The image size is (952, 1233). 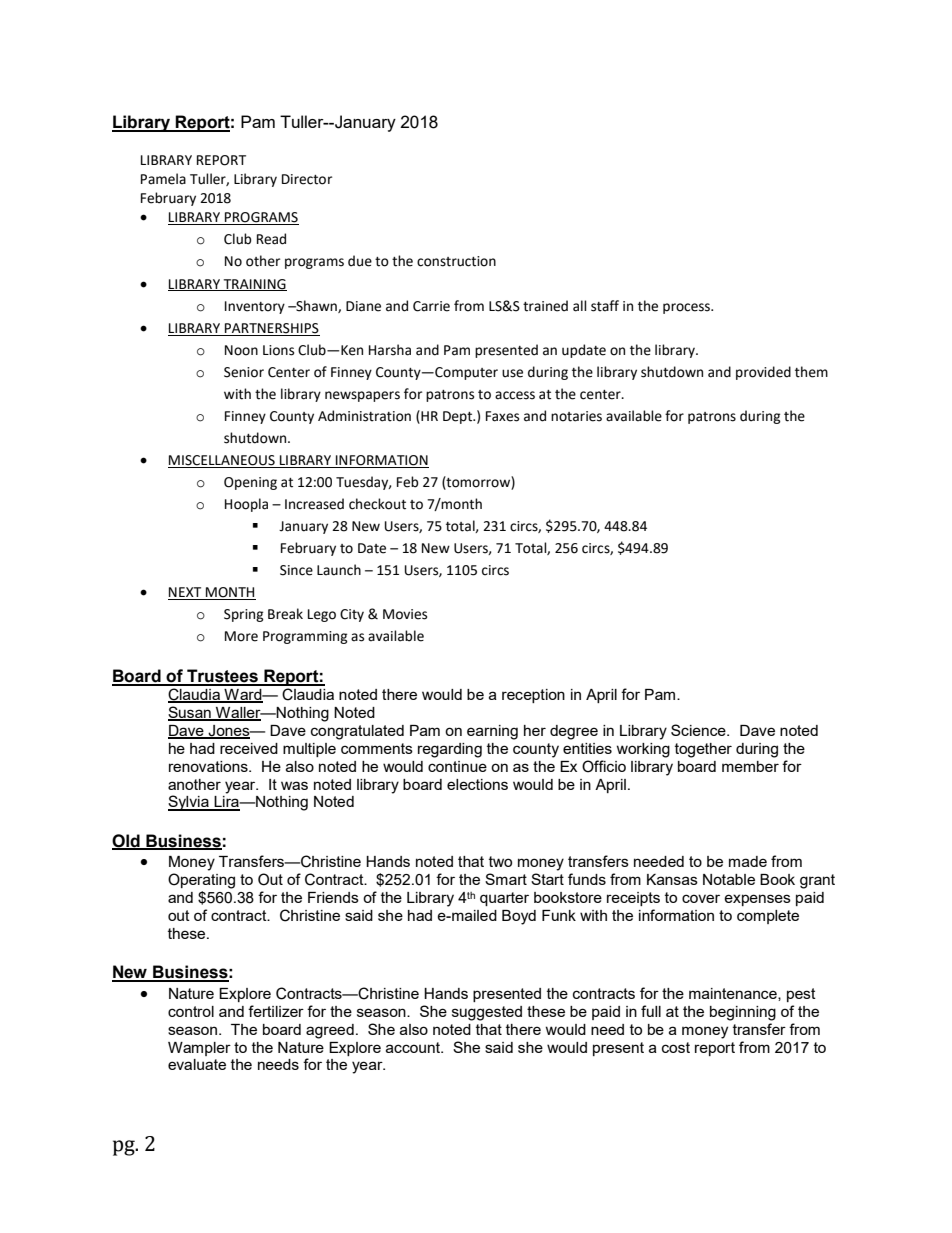 What do you see at coordinates (377, 504) in the screenshot?
I see `checkout` at bounding box center [377, 504].
